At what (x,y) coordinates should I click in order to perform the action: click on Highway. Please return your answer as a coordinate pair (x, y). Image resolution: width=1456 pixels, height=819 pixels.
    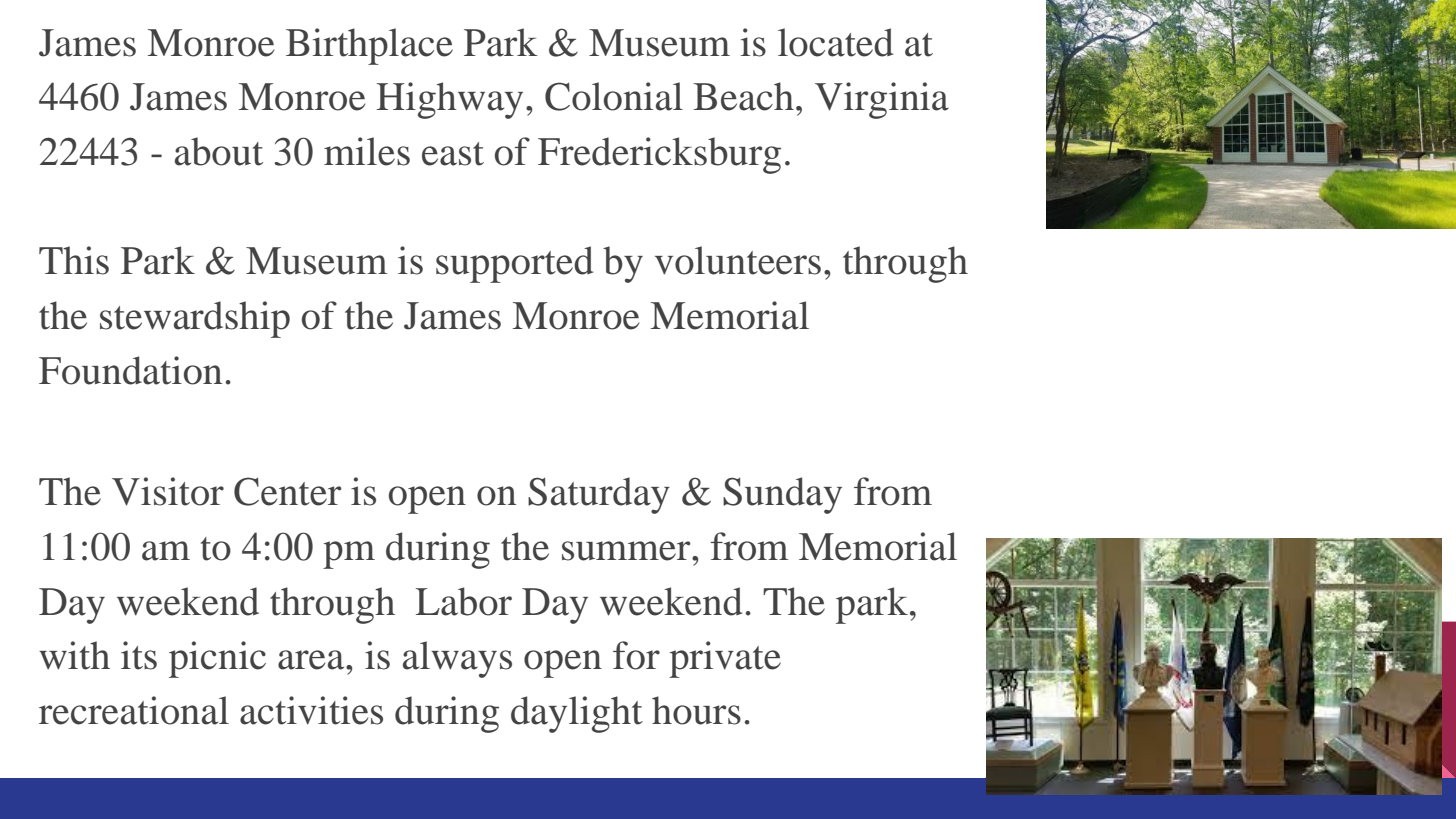
    Looking at the image, I should click on (450, 100).
